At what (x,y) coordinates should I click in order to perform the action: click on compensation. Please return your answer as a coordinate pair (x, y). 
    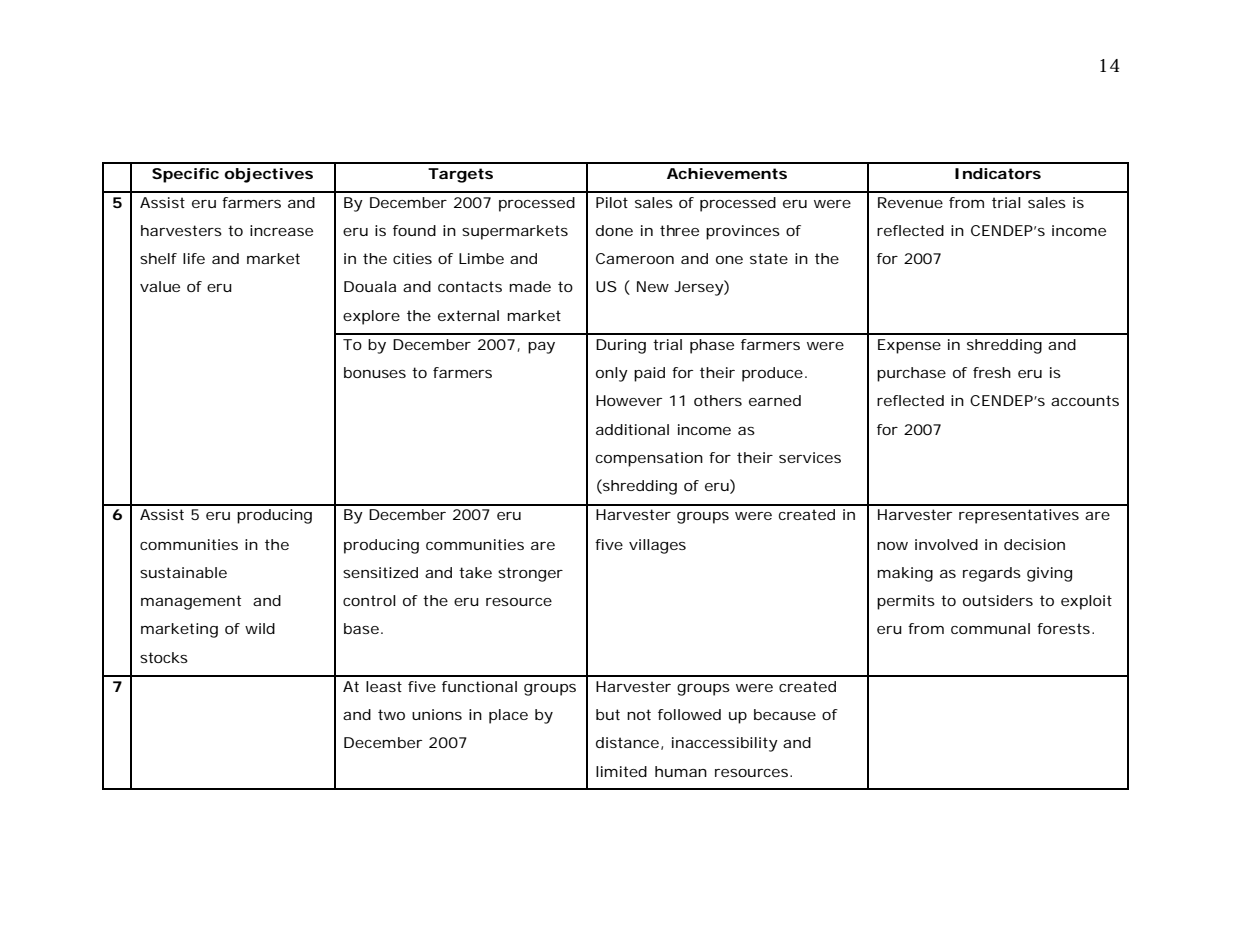
    Looking at the image, I should click on (649, 459).
